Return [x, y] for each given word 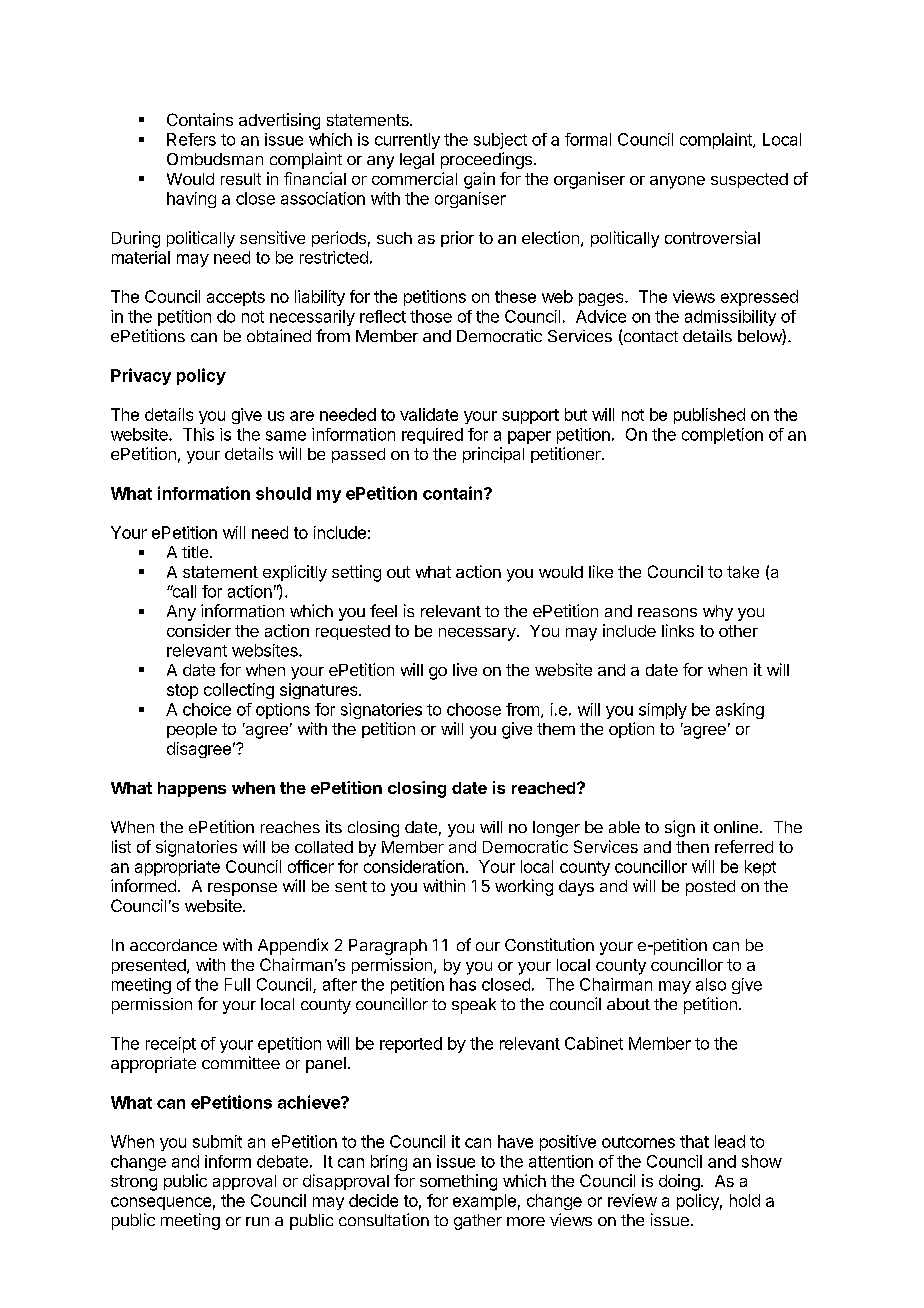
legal [417, 161]
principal [493, 455]
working [524, 887]
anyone [677, 182]
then [692, 847]
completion [722, 436]
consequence [161, 1203]
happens [192, 789]
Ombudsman [215, 159]
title [196, 552]
